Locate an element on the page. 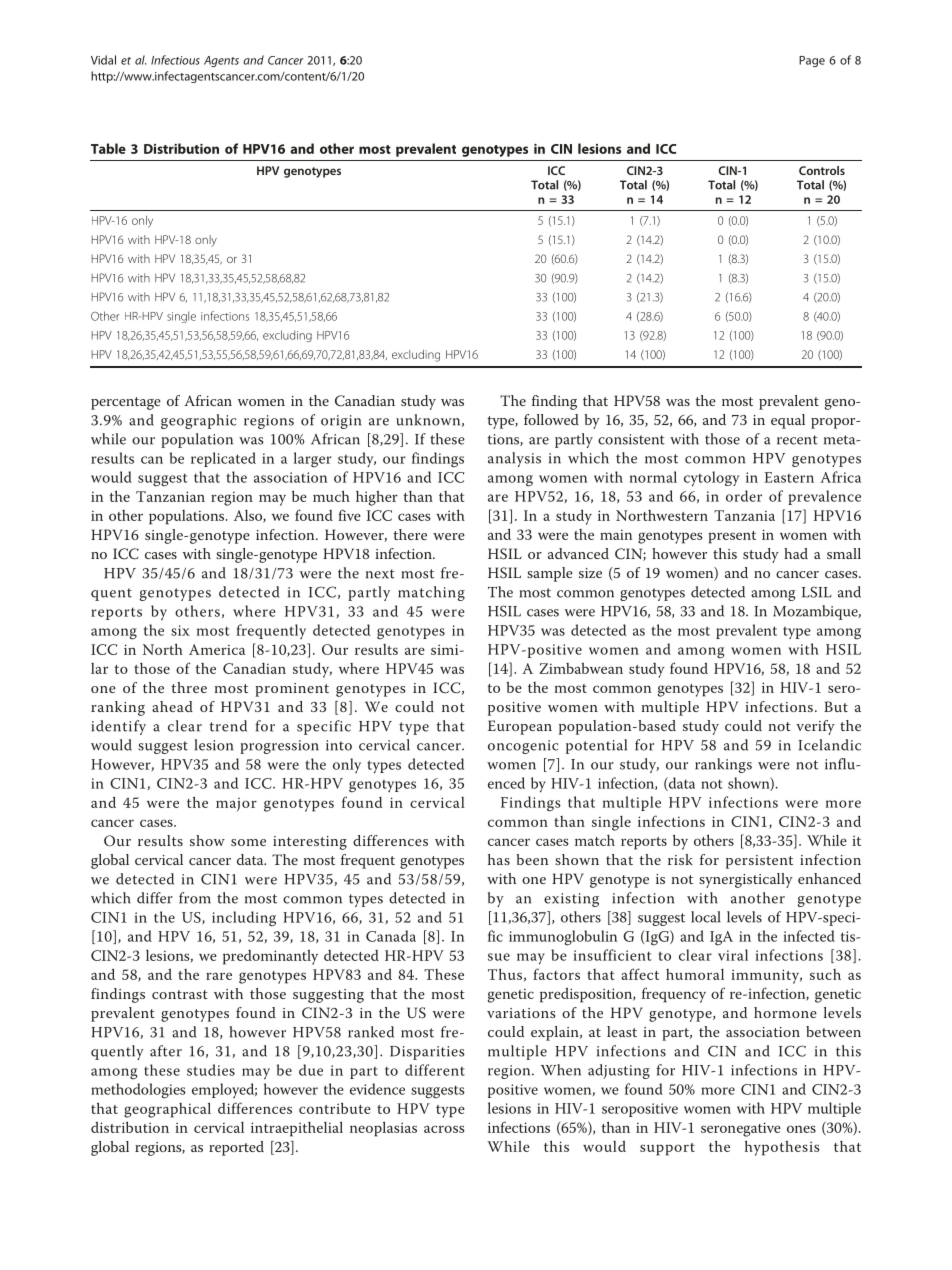 The height and width of the document is (1270, 952). had is located at coordinates (796, 553).
